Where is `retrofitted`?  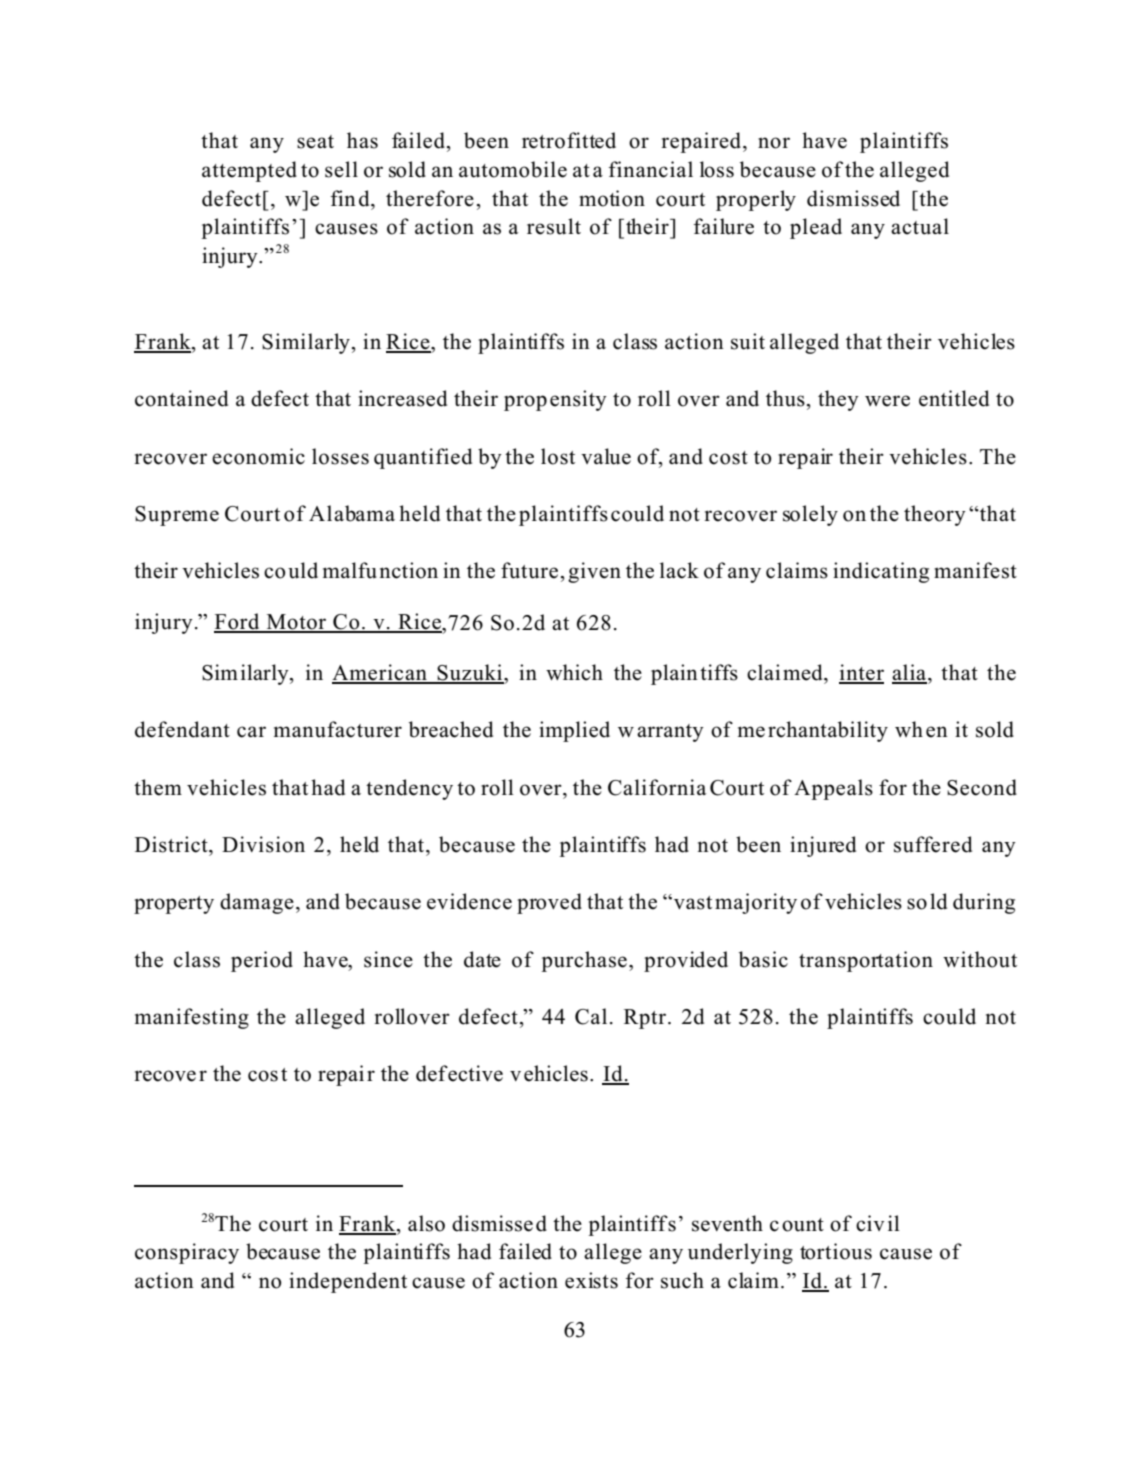 retrofitted is located at coordinates (569, 140).
